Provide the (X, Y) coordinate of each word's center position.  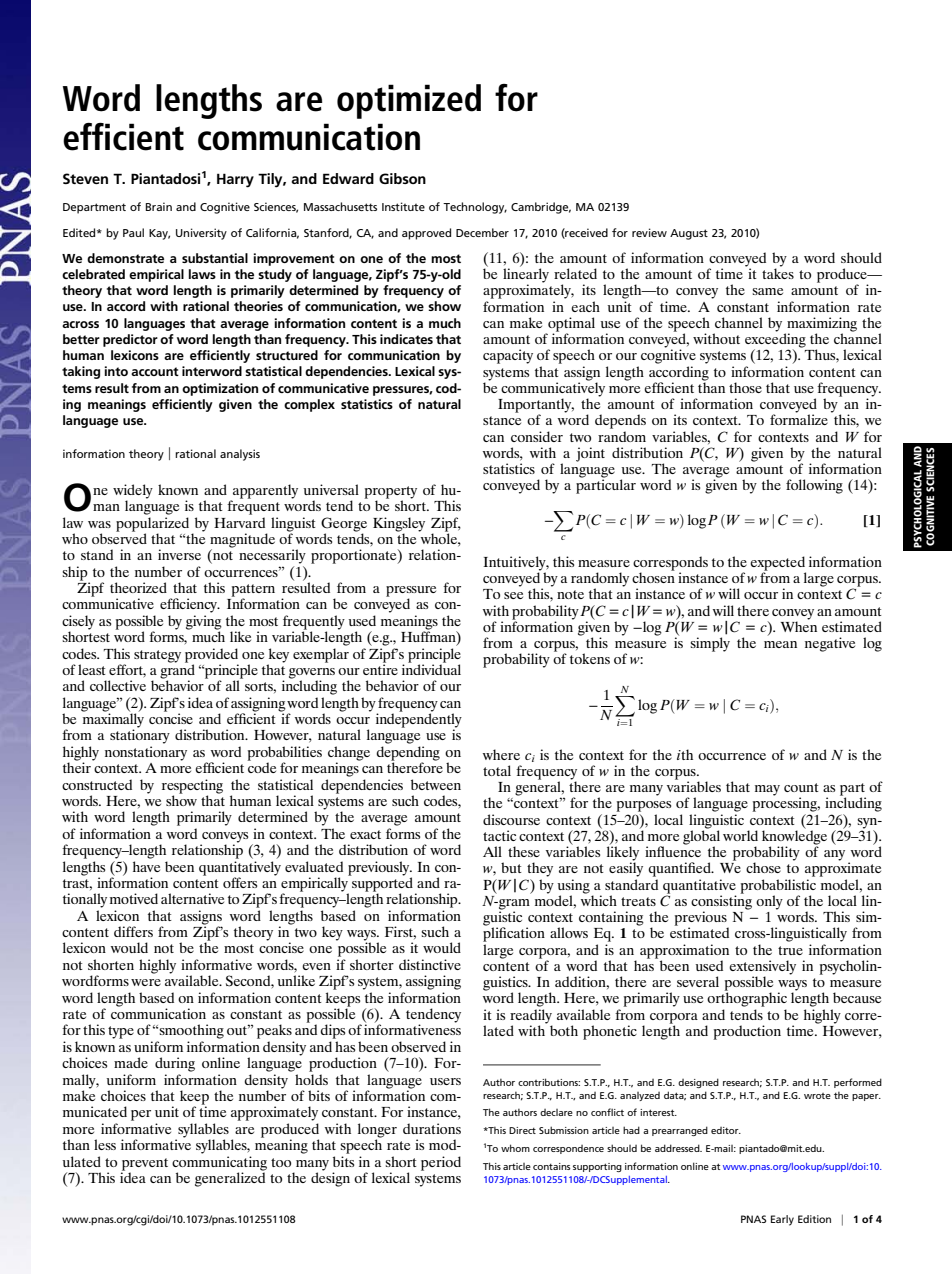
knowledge (794, 837)
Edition (814, 1219)
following (814, 486)
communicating (219, 1163)
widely (133, 492)
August (689, 234)
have (146, 866)
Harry (235, 180)
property (390, 493)
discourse (511, 819)
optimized (409, 101)
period (441, 1163)
